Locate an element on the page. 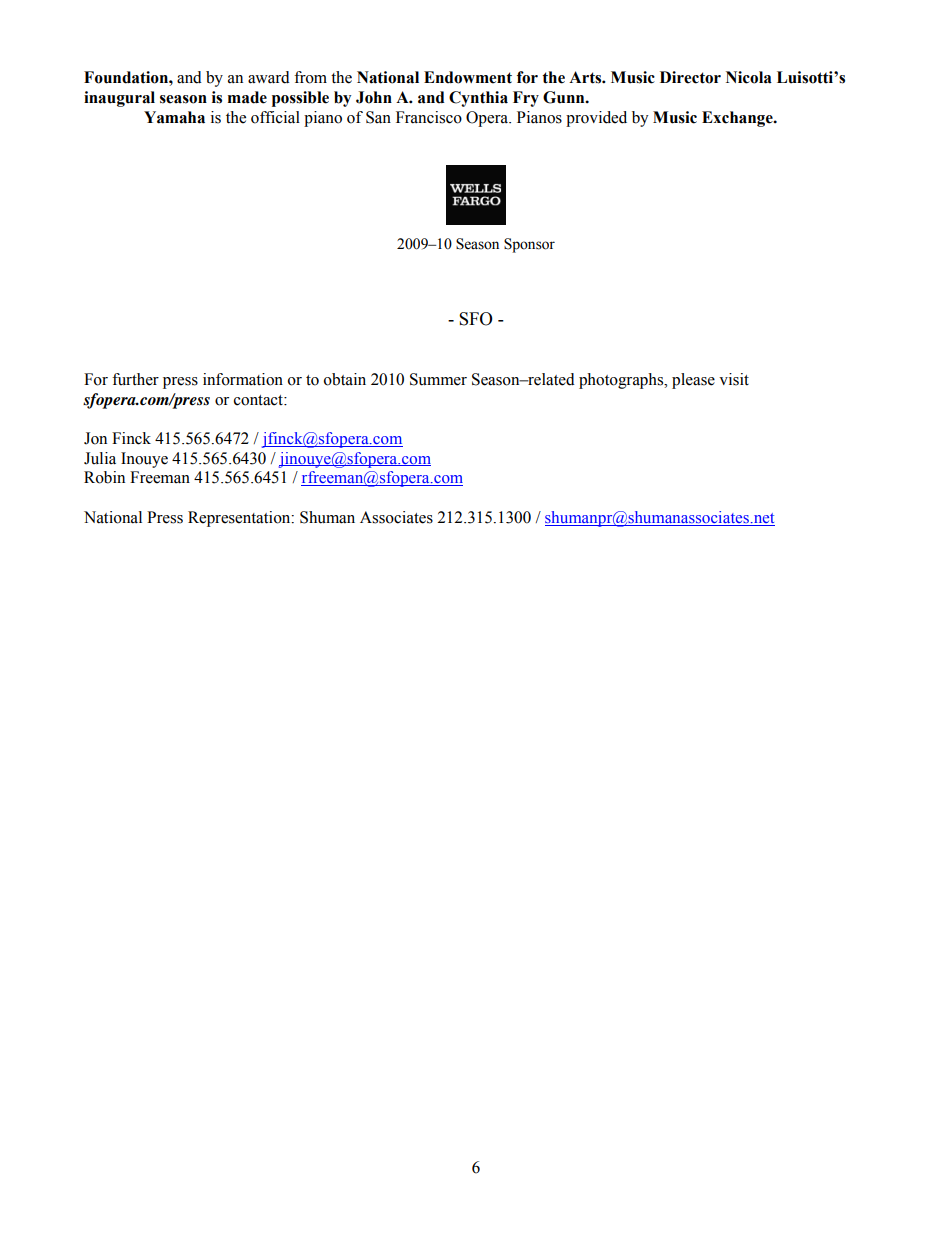 This page has width=952, height=1233. Yamaha is located at coordinates (174, 117).
